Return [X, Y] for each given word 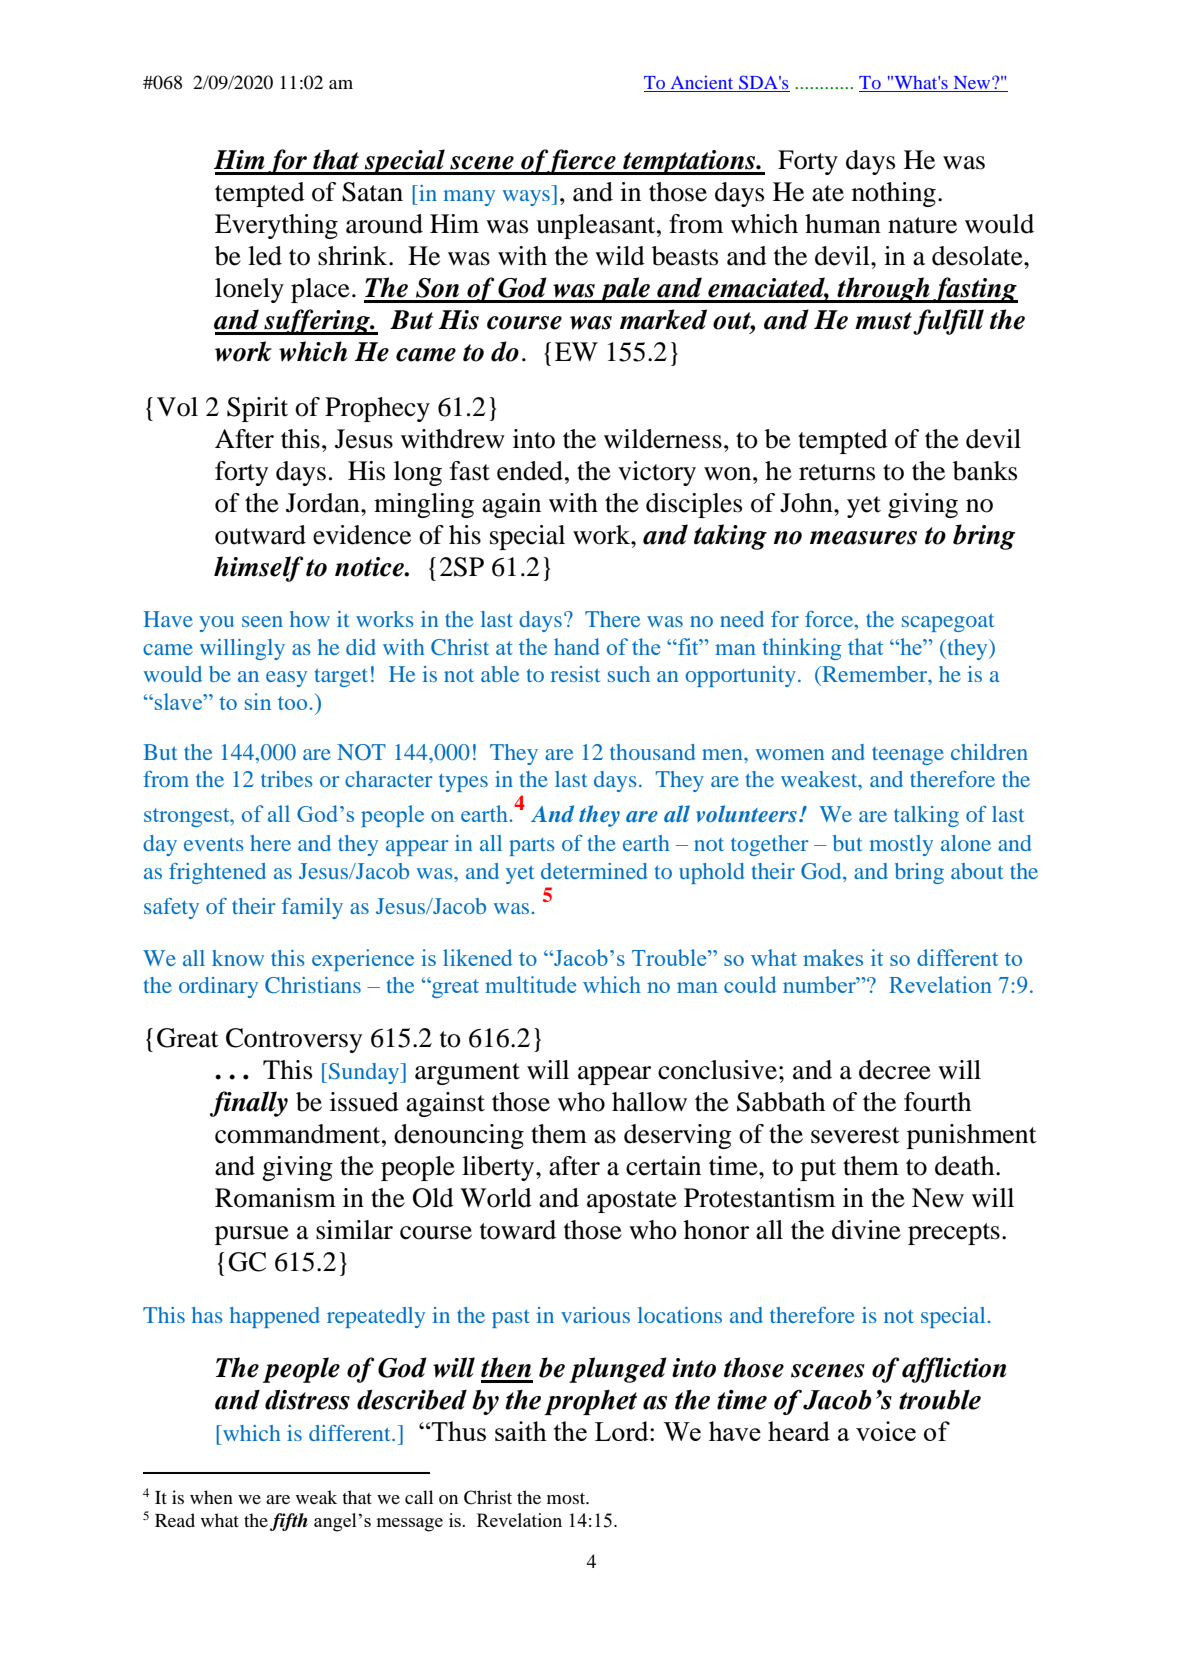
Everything [276, 226]
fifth [289, 1522]
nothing [894, 194]
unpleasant [597, 226]
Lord [623, 1431]
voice [886, 1431]
